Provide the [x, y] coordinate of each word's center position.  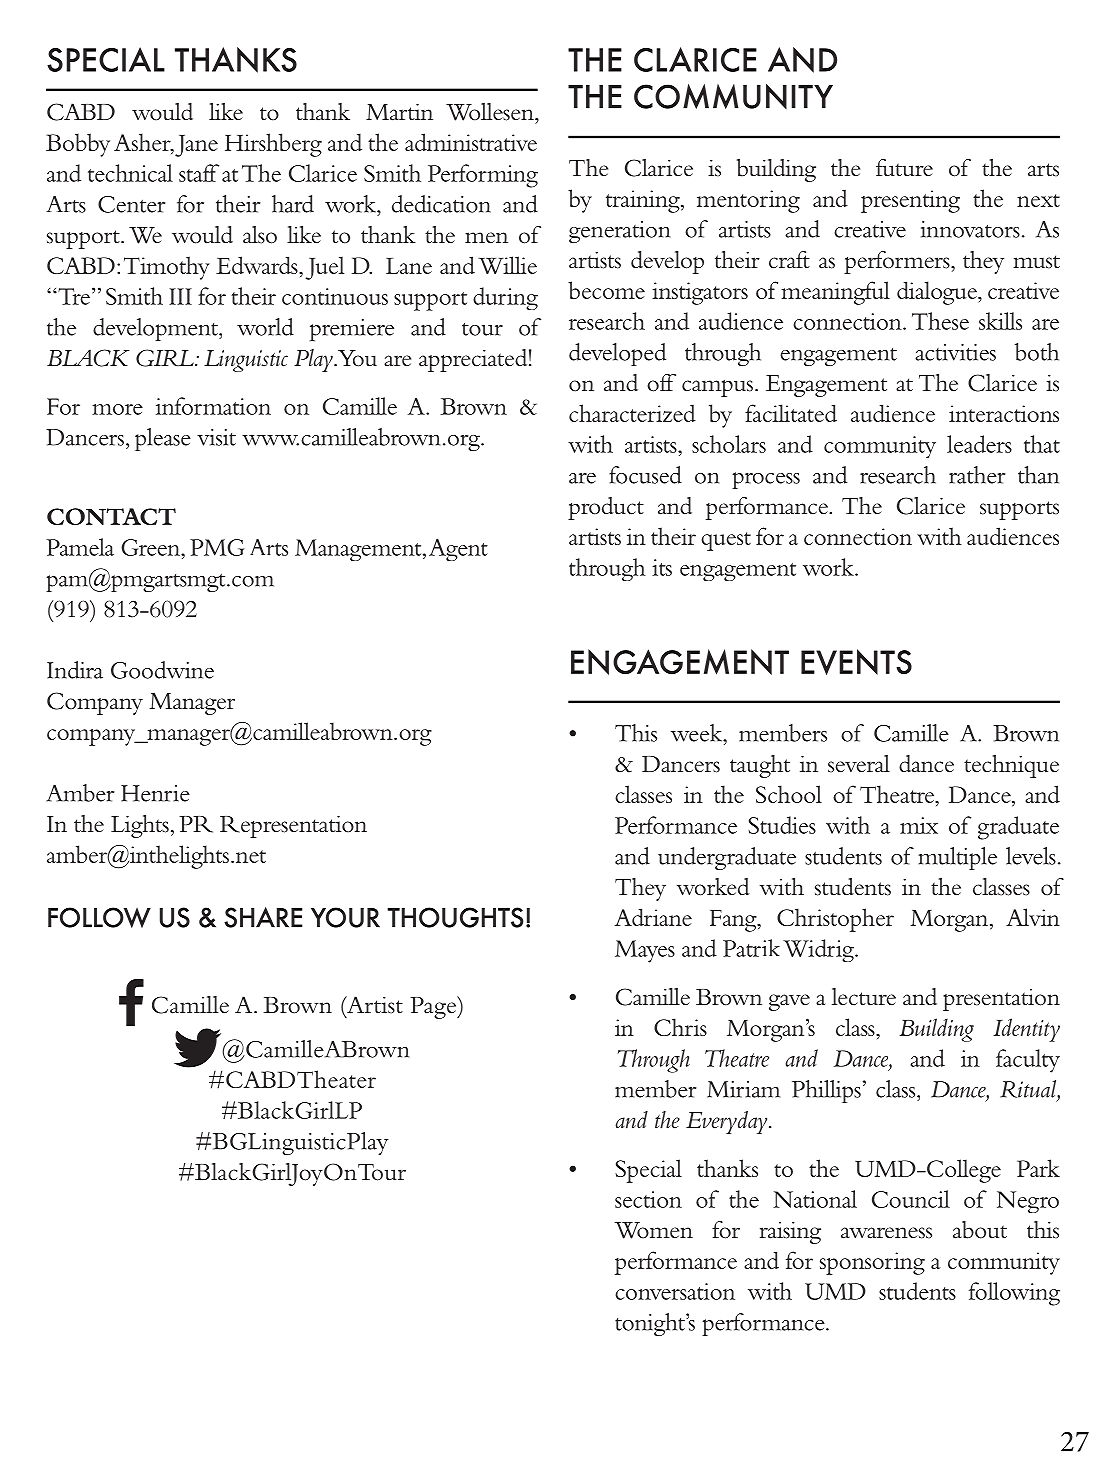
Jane [196, 146]
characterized [632, 413]
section [648, 1199]
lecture [864, 997]
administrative [471, 142]
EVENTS [856, 662]
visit [216, 437]
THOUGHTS [455, 917]
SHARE [263, 917]
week [698, 733]
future [904, 168]
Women [653, 1230]
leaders [979, 444]
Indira [75, 670]
